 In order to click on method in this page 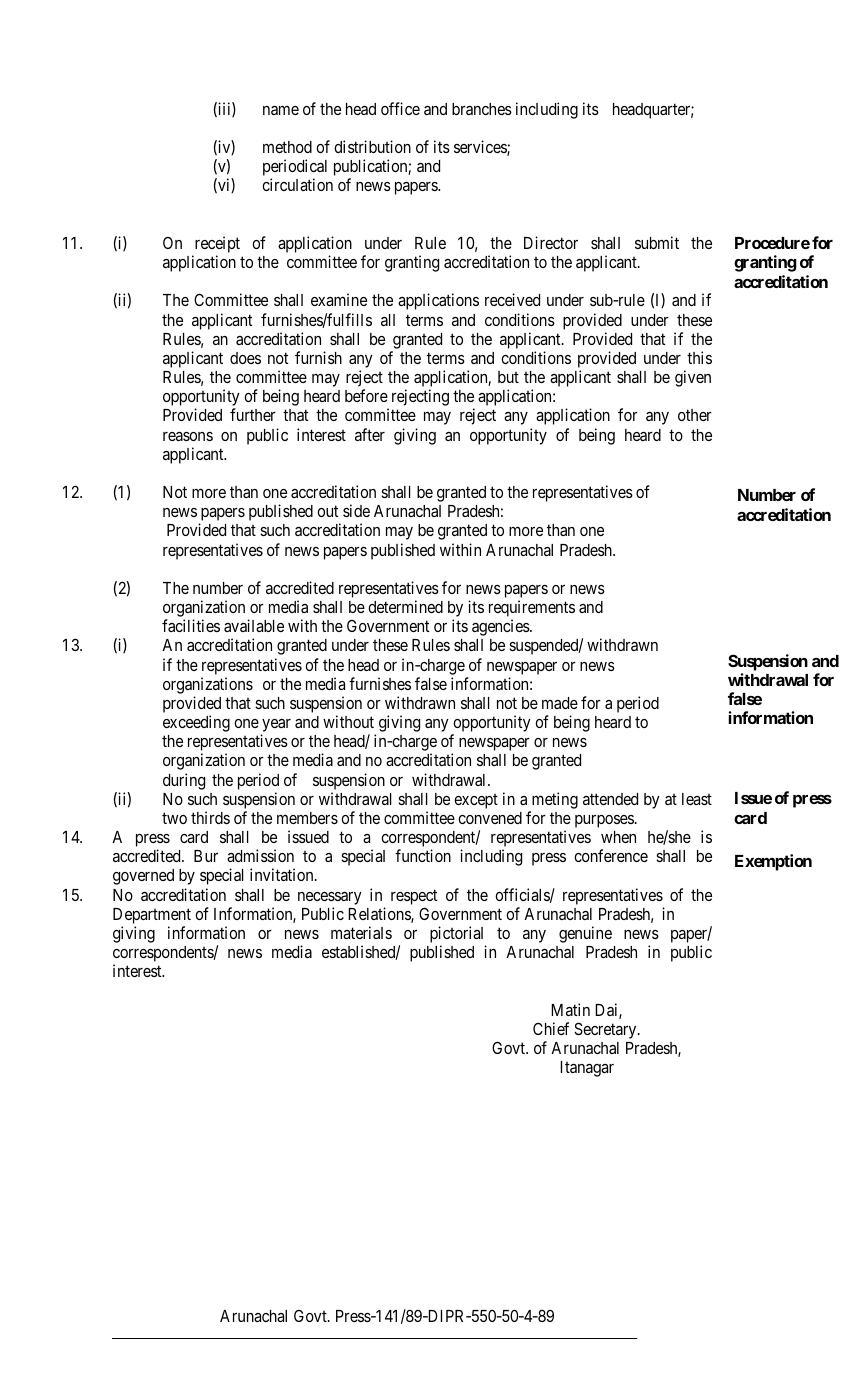, I will do `click(287, 147)`.
